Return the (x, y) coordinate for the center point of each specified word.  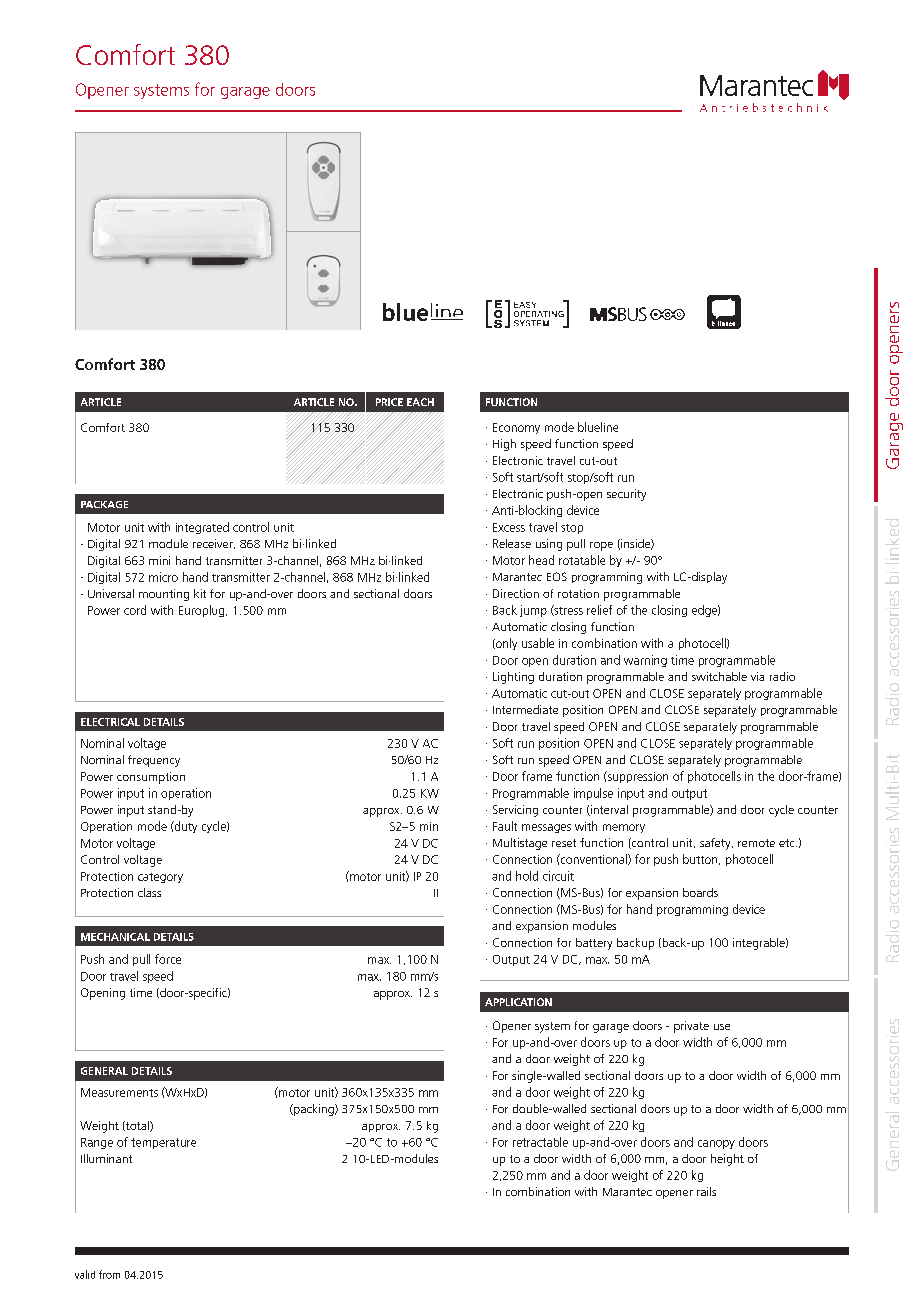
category (160, 878)
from (109, 1274)
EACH (420, 402)
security (626, 495)
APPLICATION (518, 1002)
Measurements (119, 1092)
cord (135, 610)
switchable (719, 676)
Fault (505, 826)
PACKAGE (104, 504)
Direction (516, 593)
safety (716, 844)
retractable (540, 1142)
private (691, 1027)
